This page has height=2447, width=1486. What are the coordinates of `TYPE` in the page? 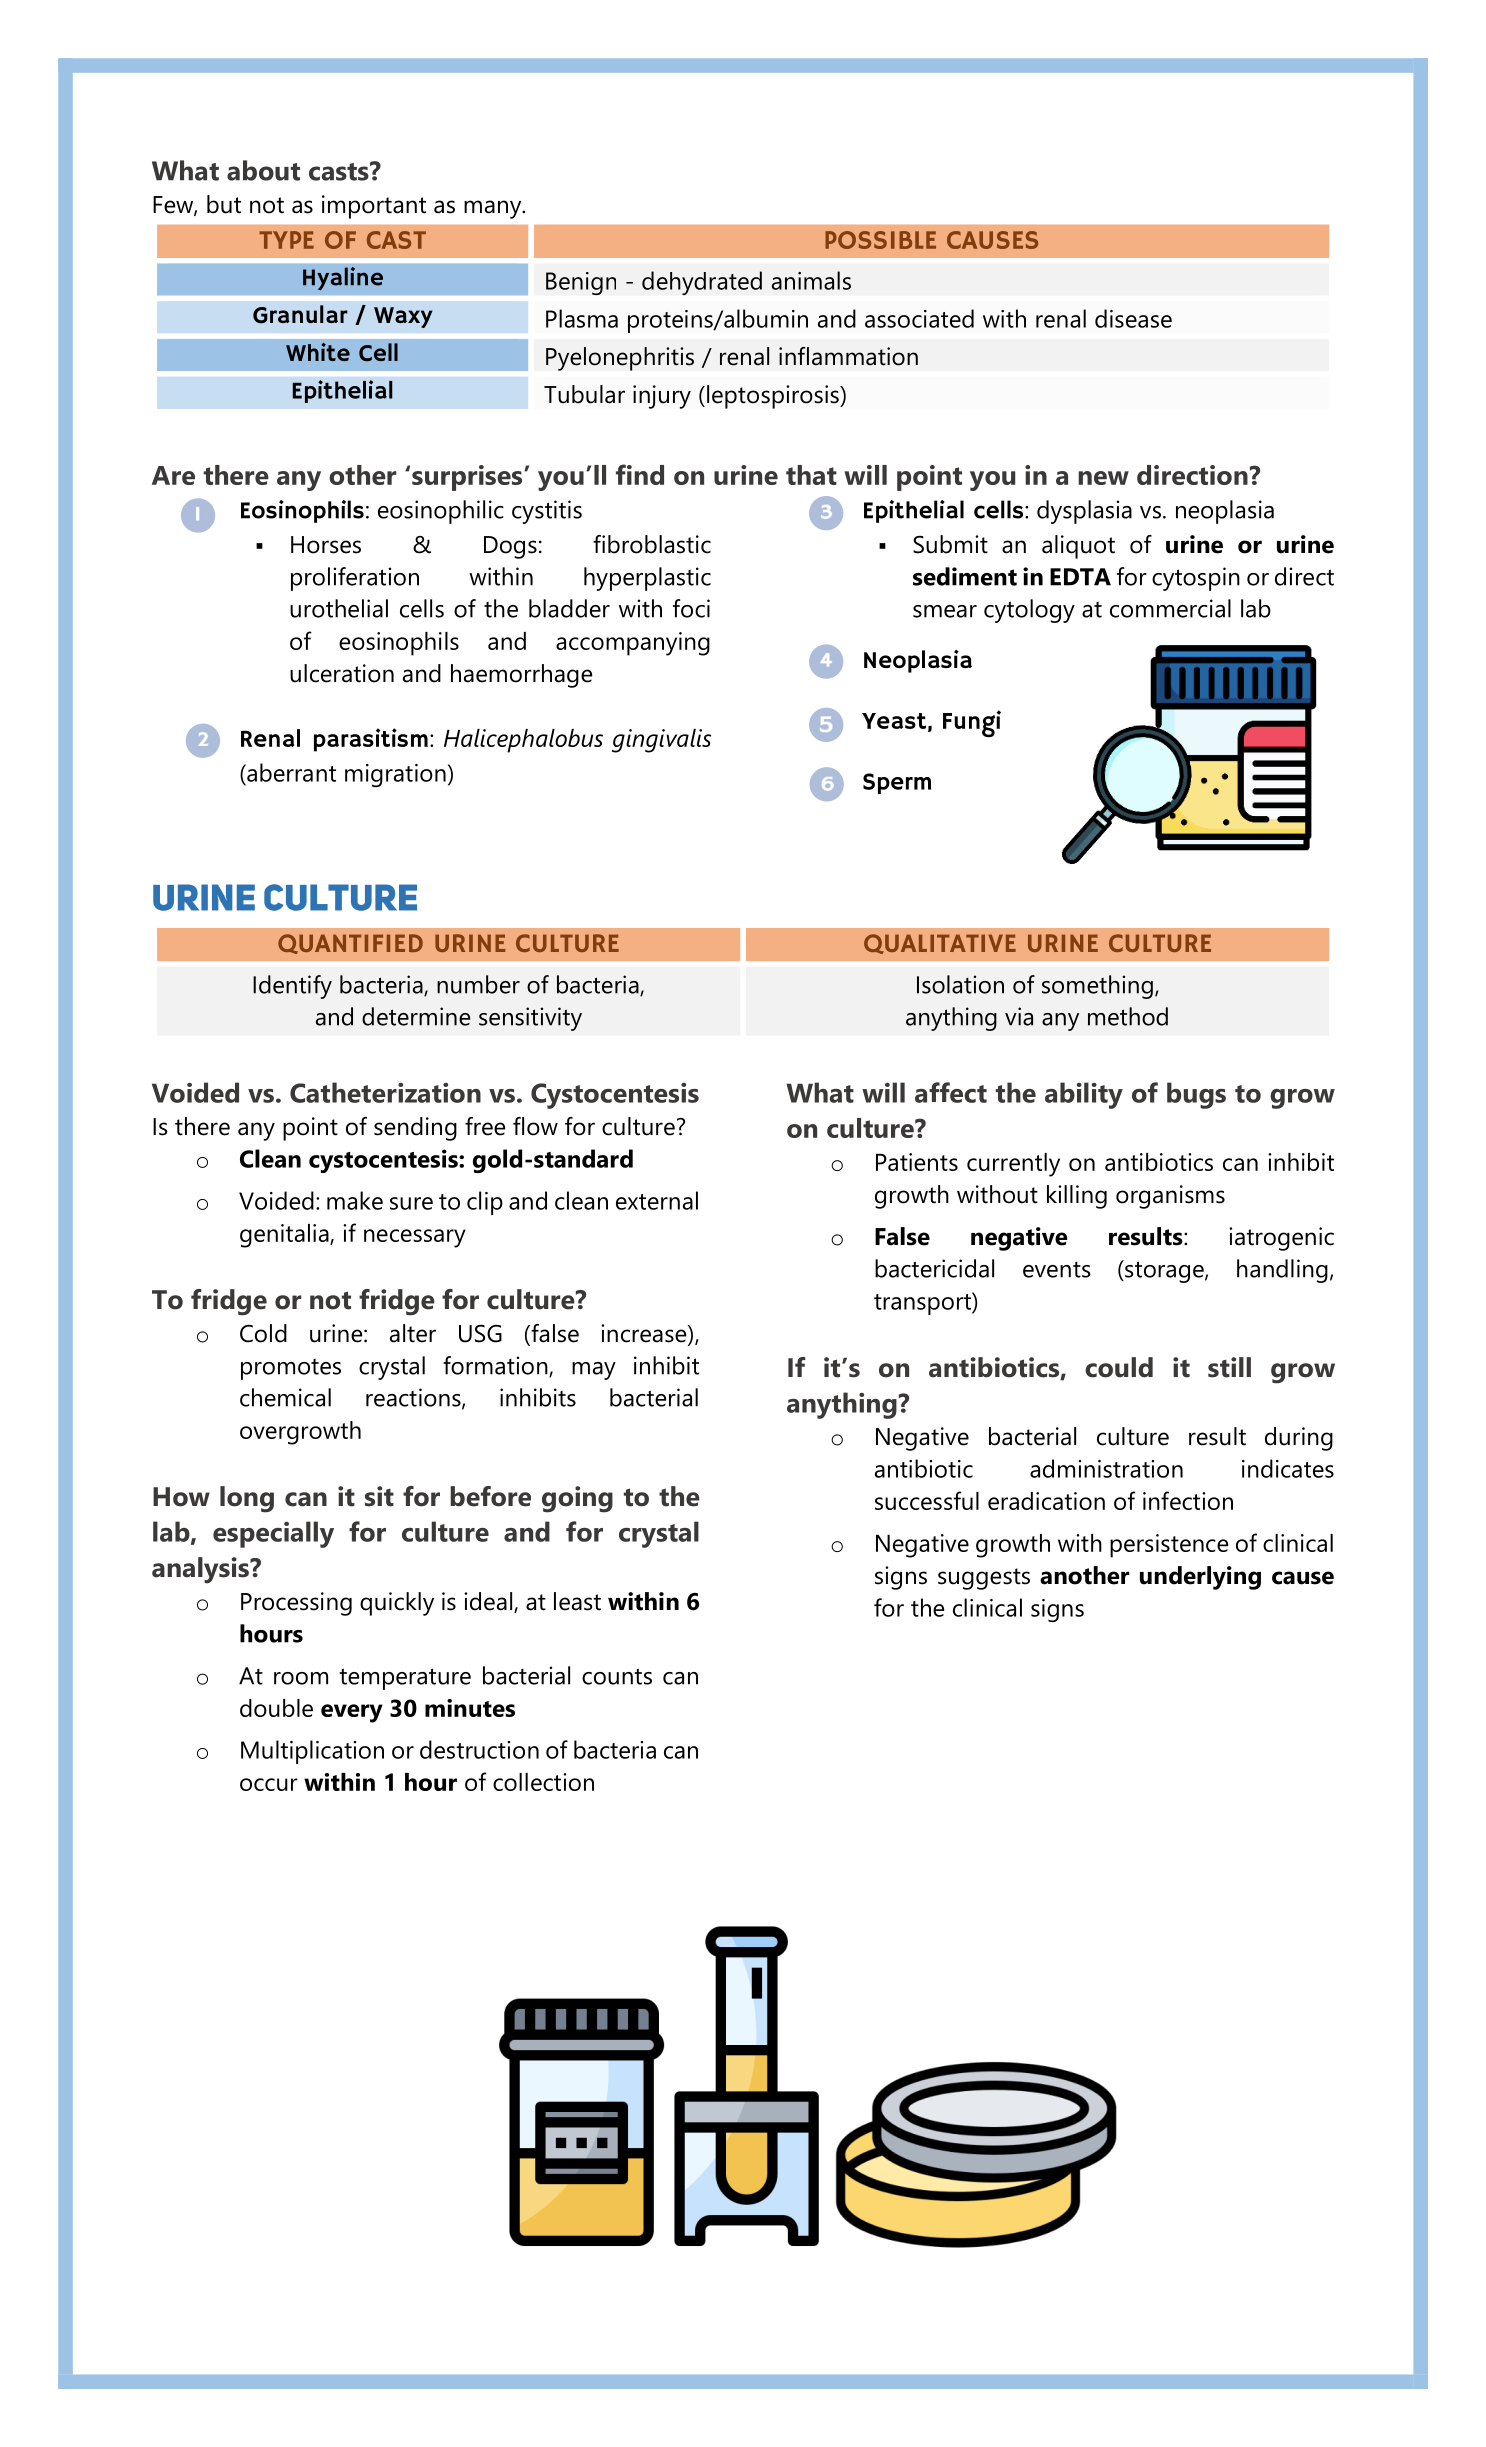 It's located at (286, 240).
